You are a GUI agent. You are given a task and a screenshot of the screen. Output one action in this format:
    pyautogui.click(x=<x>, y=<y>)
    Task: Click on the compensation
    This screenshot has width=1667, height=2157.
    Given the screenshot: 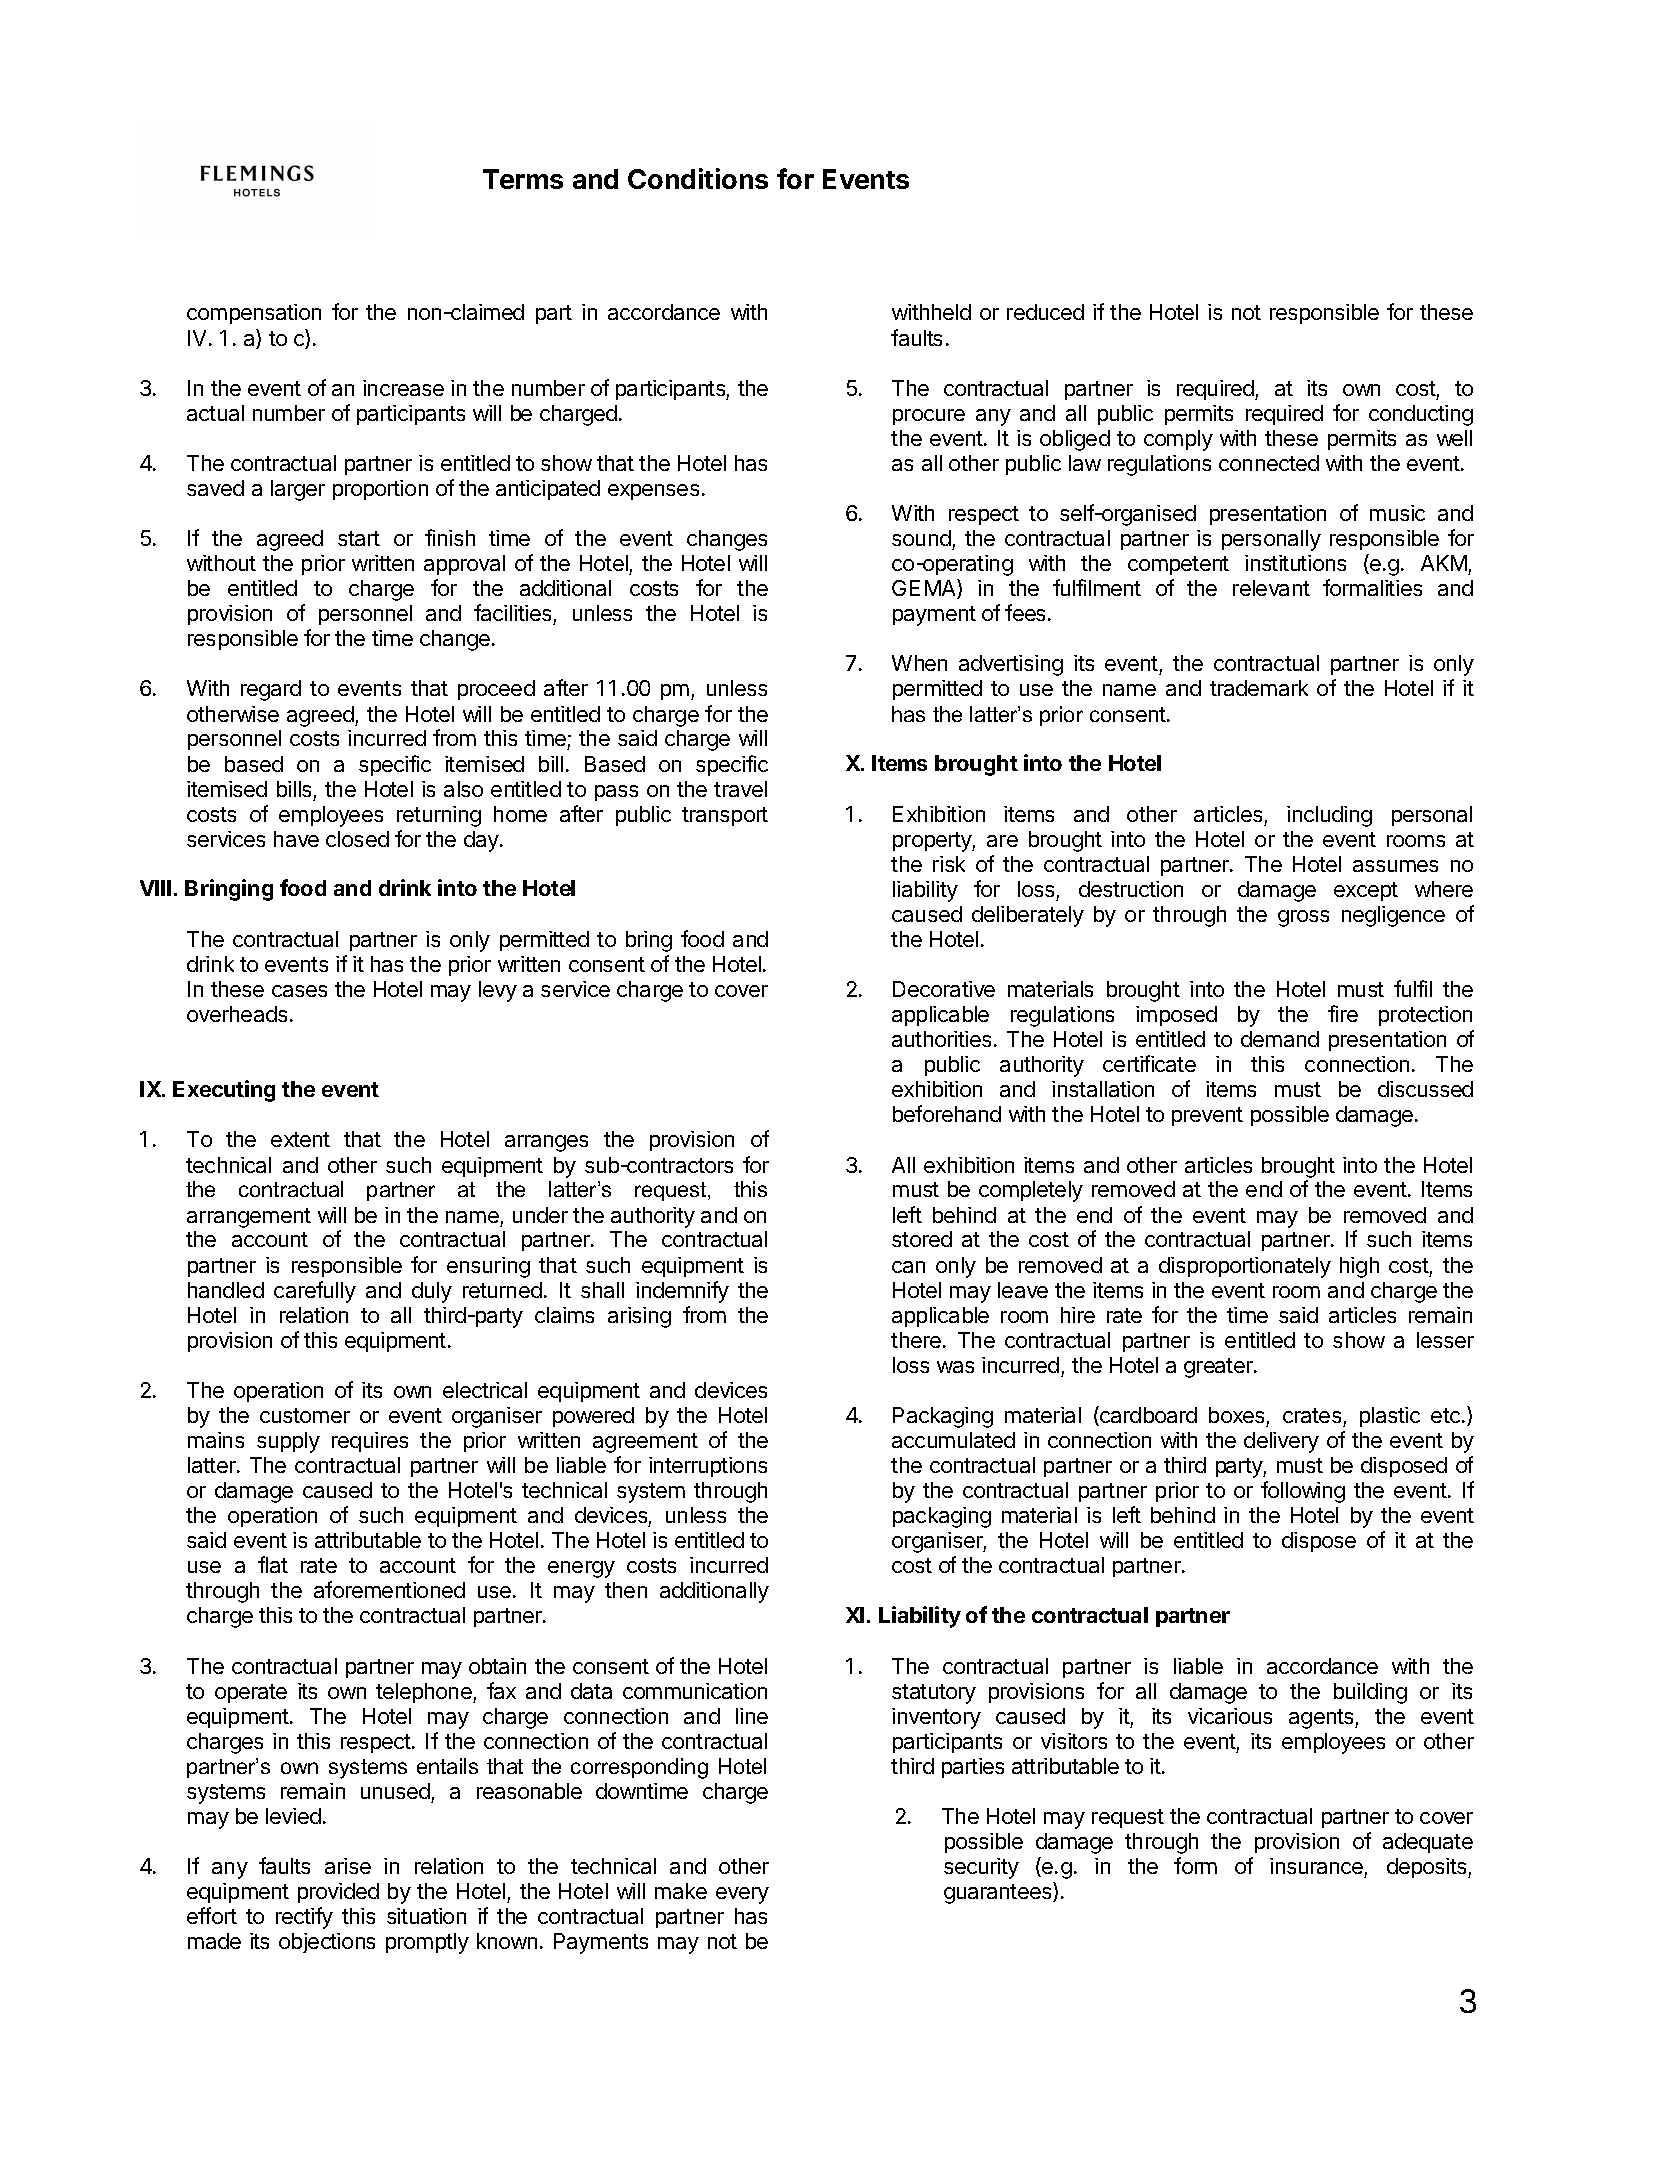 What is the action you would take?
    pyautogui.click(x=254, y=314)
